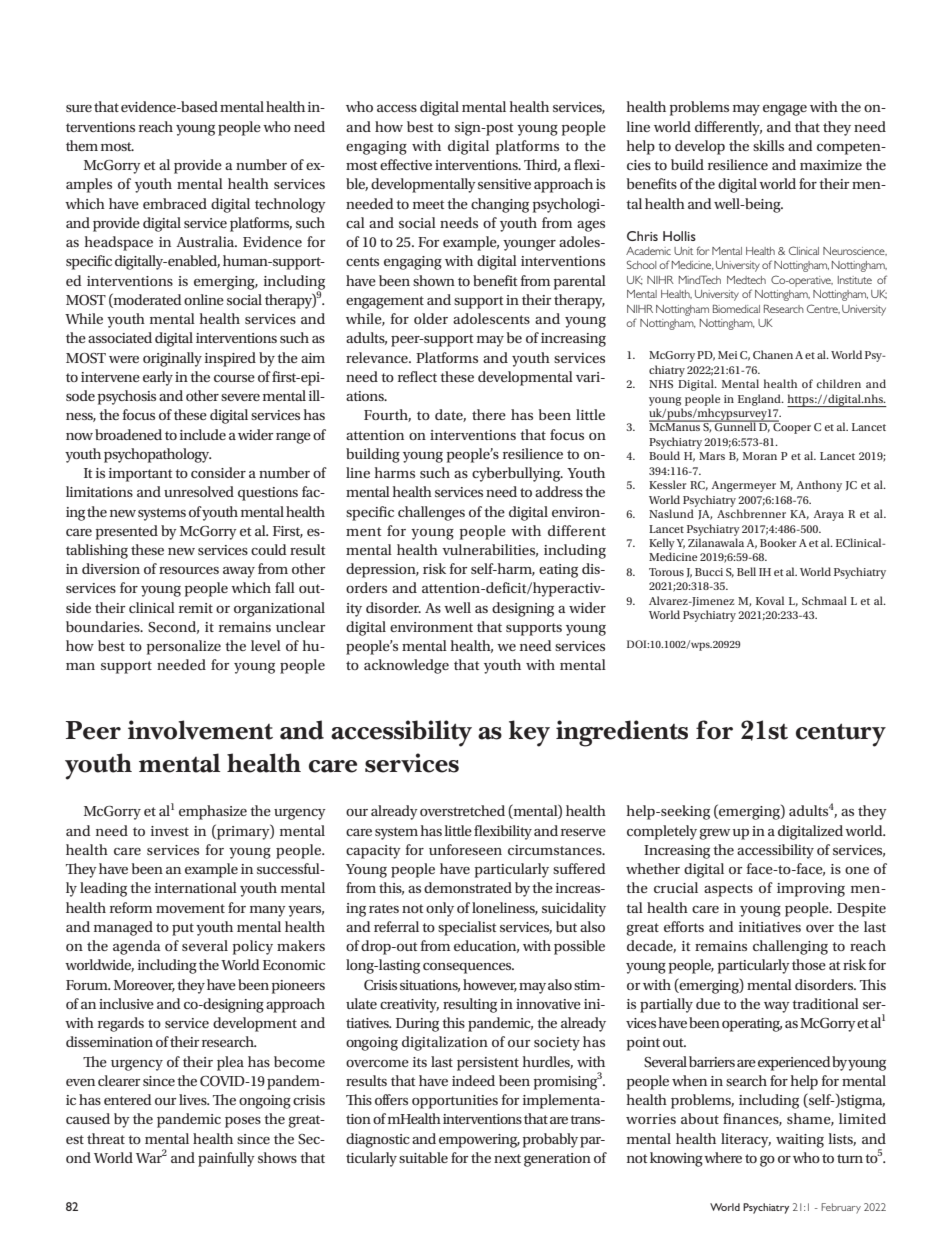 The width and height of the screenshot is (952, 1256). Describe the element at coordinates (507, 1158) in the screenshot. I see `next` at that location.
